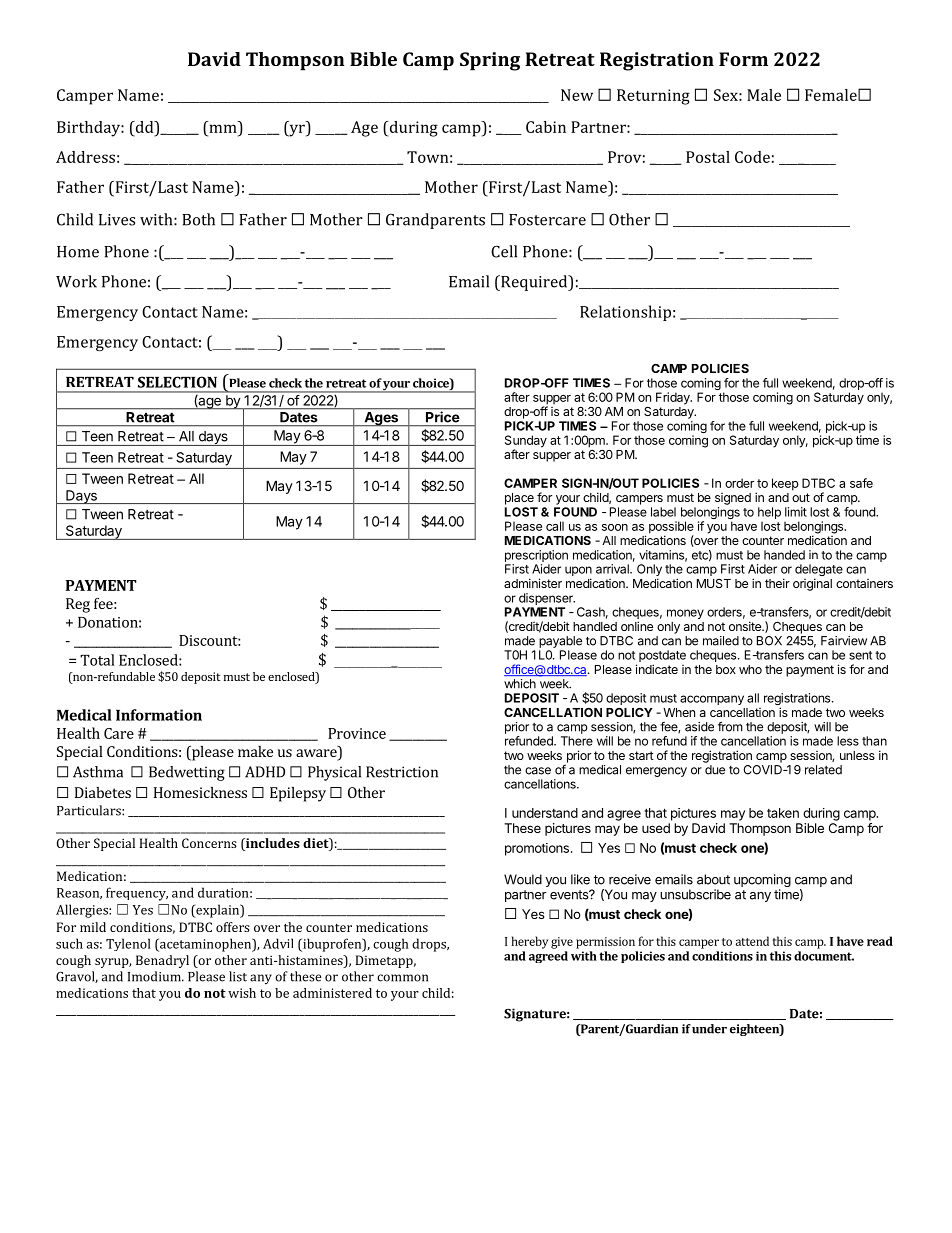 Image resolution: width=952 pixels, height=1233 pixels. Describe the element at coordinates (97, 660) in the screenshot. I see `Total` at that location.
